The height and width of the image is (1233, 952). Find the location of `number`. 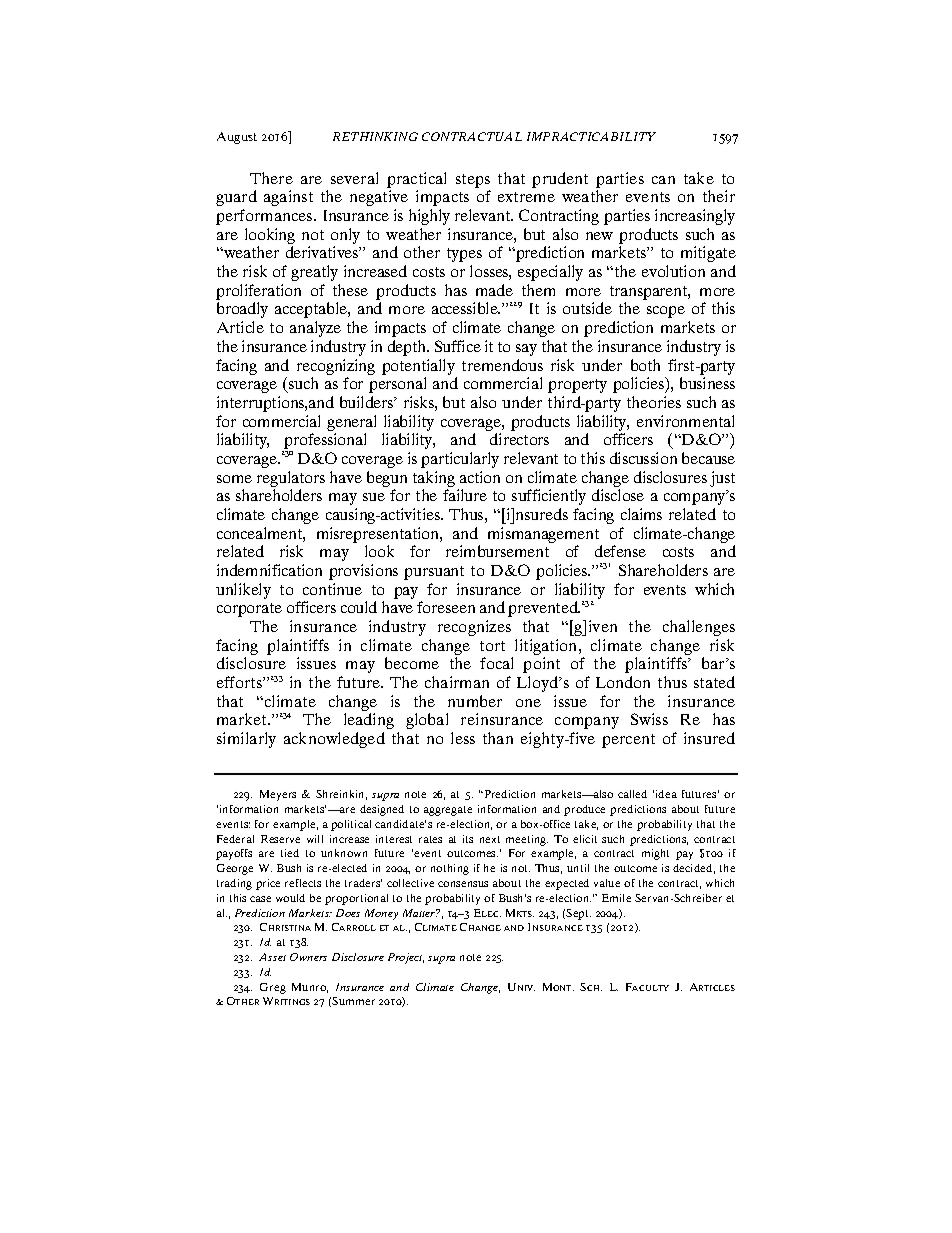

number is located at coordinates (475, 701).
